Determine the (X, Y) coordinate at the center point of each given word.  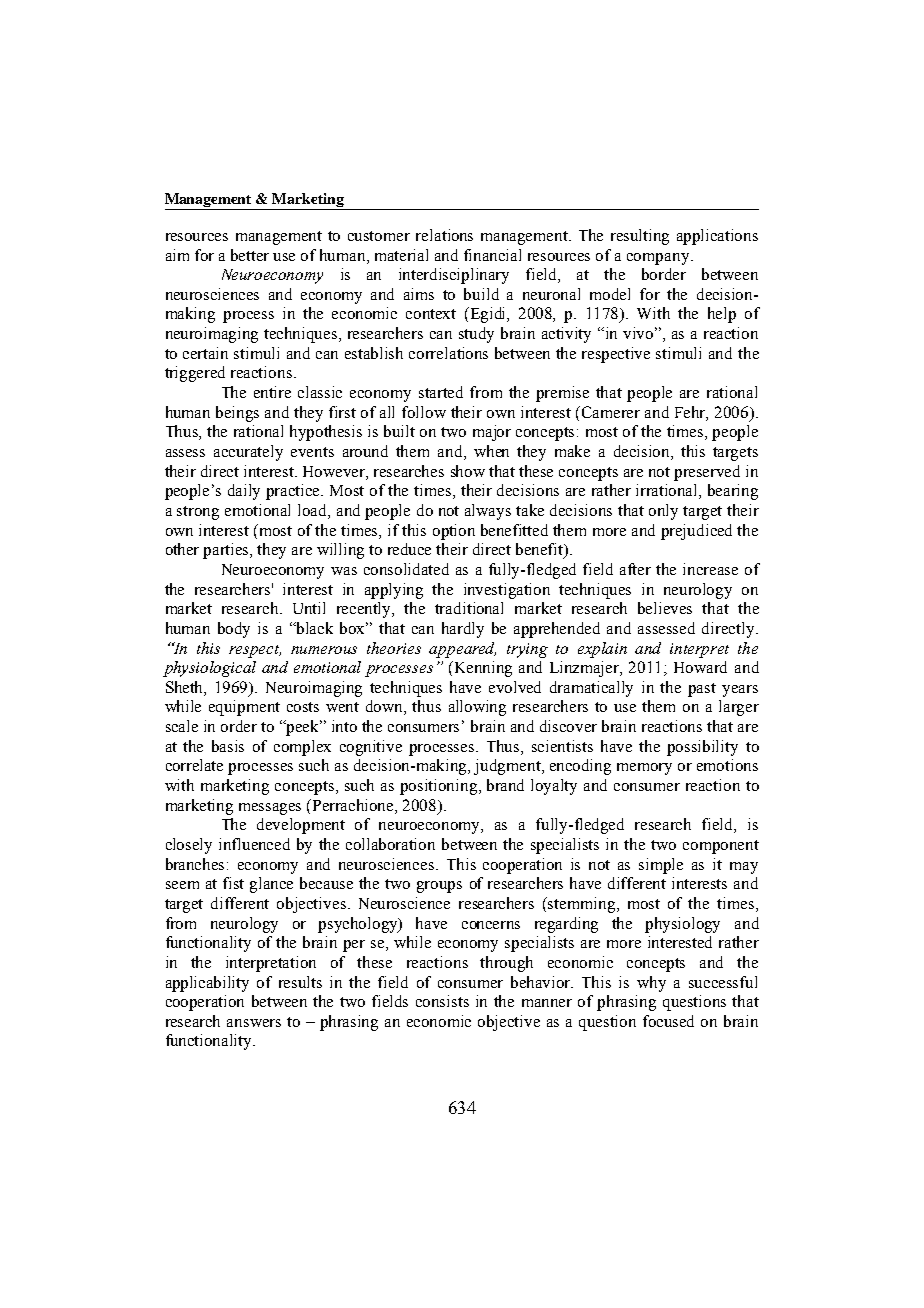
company (659, 259)
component (721, 847)
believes (665, 608)
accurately (248, 453)
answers (254, 1023)
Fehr (691, 413)
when (491, 451)
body (234, 630)
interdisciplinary (454, 276)
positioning (440, 787)
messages (270, 809)
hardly (463, 630)
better (250, 255)
